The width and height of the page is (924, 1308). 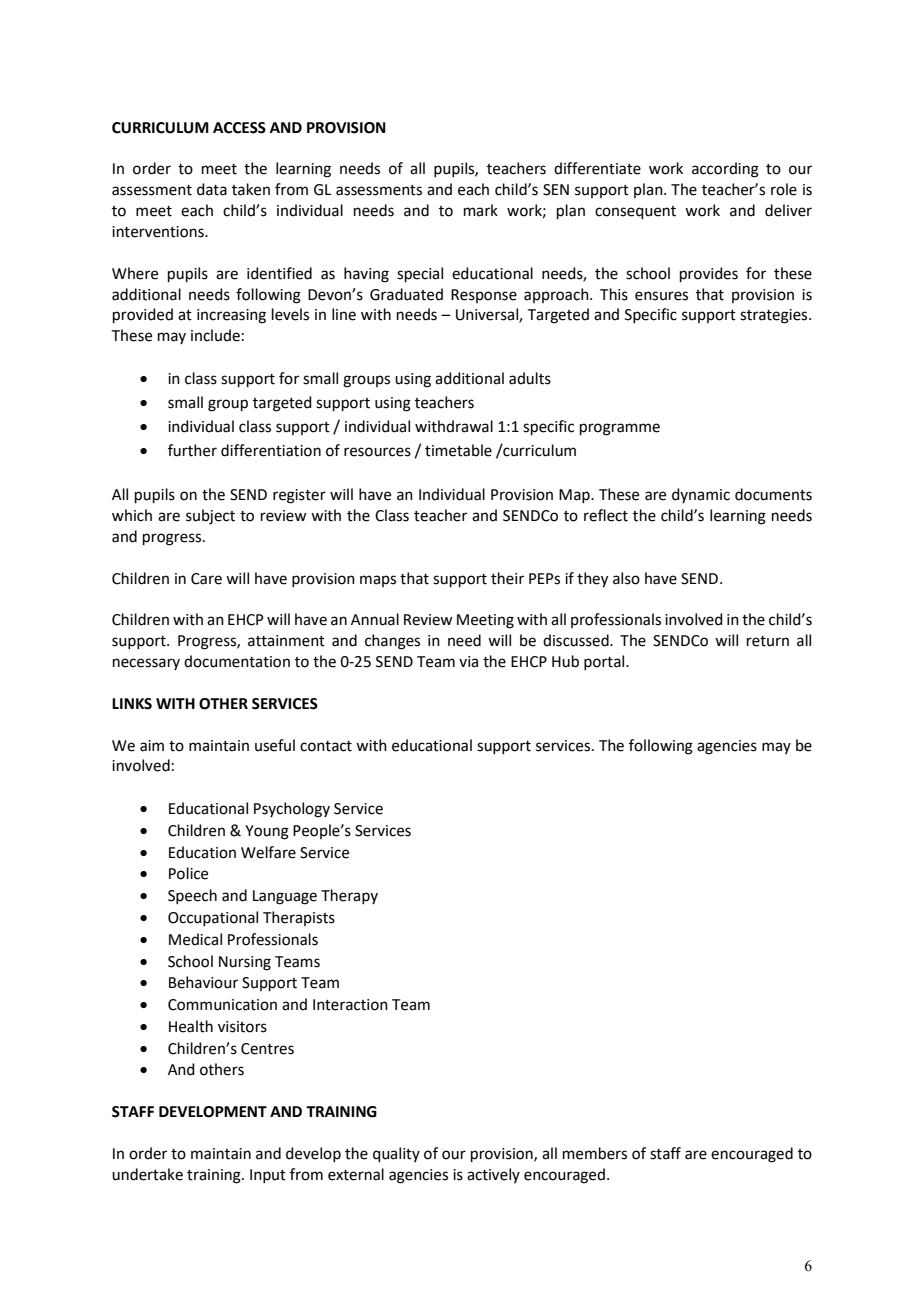 I want to click on subject, so click(x=210, y=517).
